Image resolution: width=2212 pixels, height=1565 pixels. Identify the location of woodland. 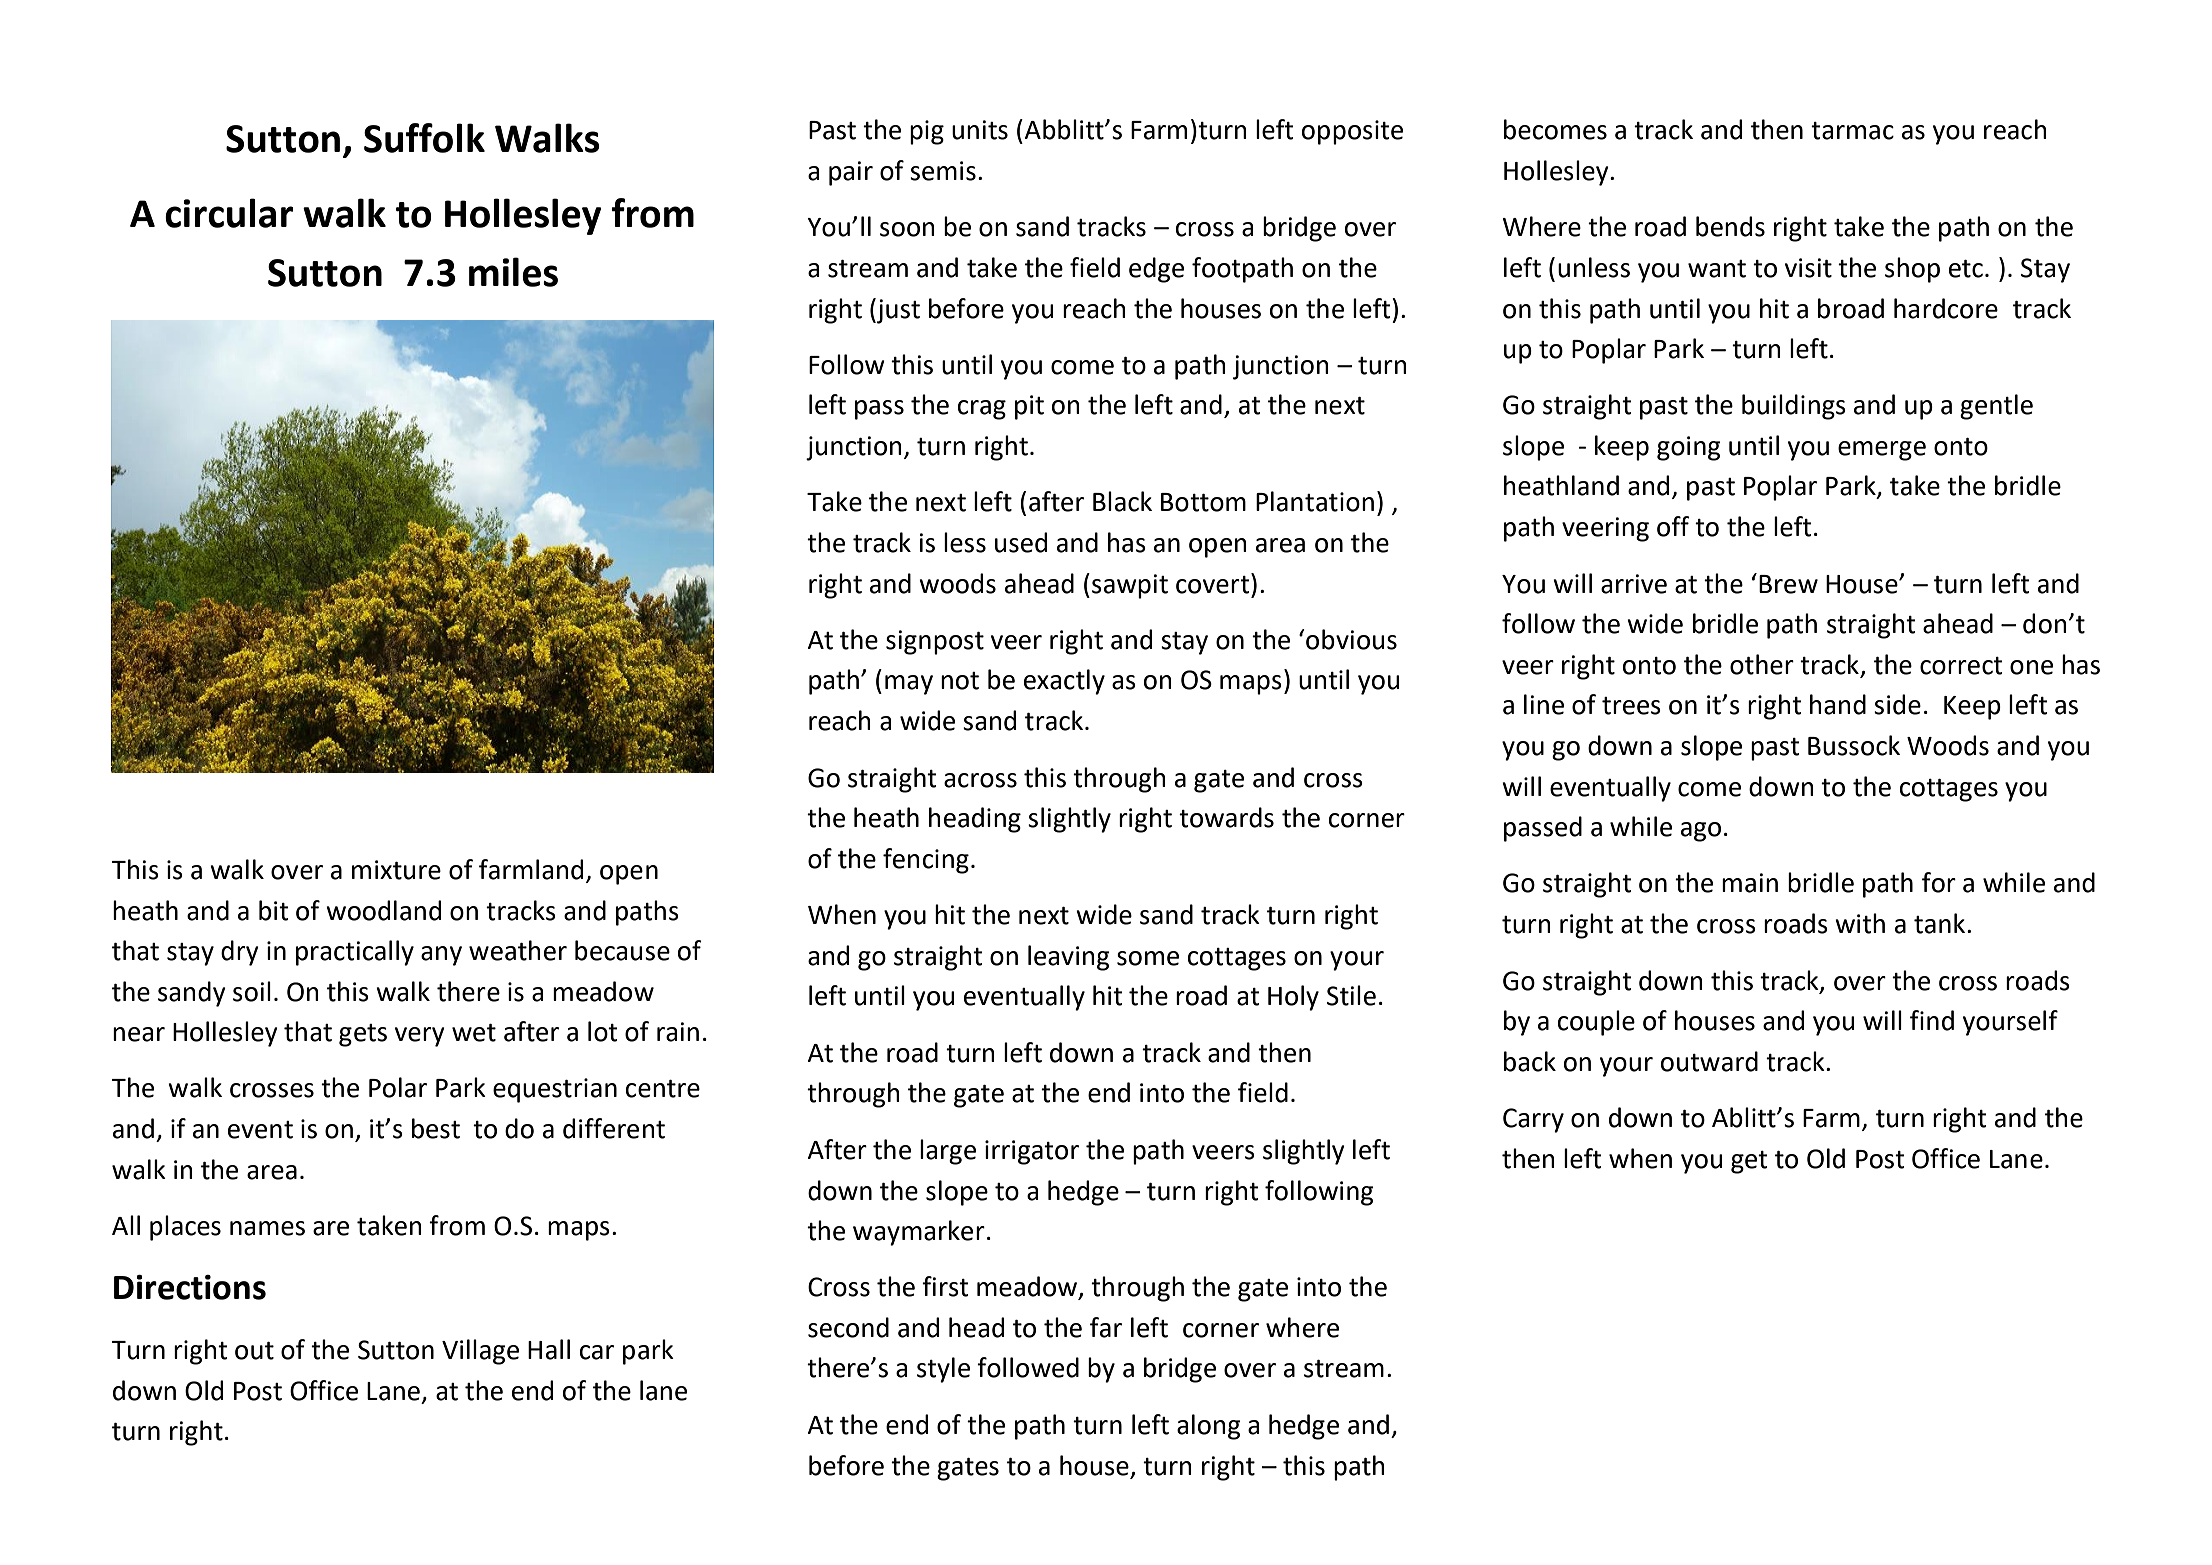
(383, 910).
